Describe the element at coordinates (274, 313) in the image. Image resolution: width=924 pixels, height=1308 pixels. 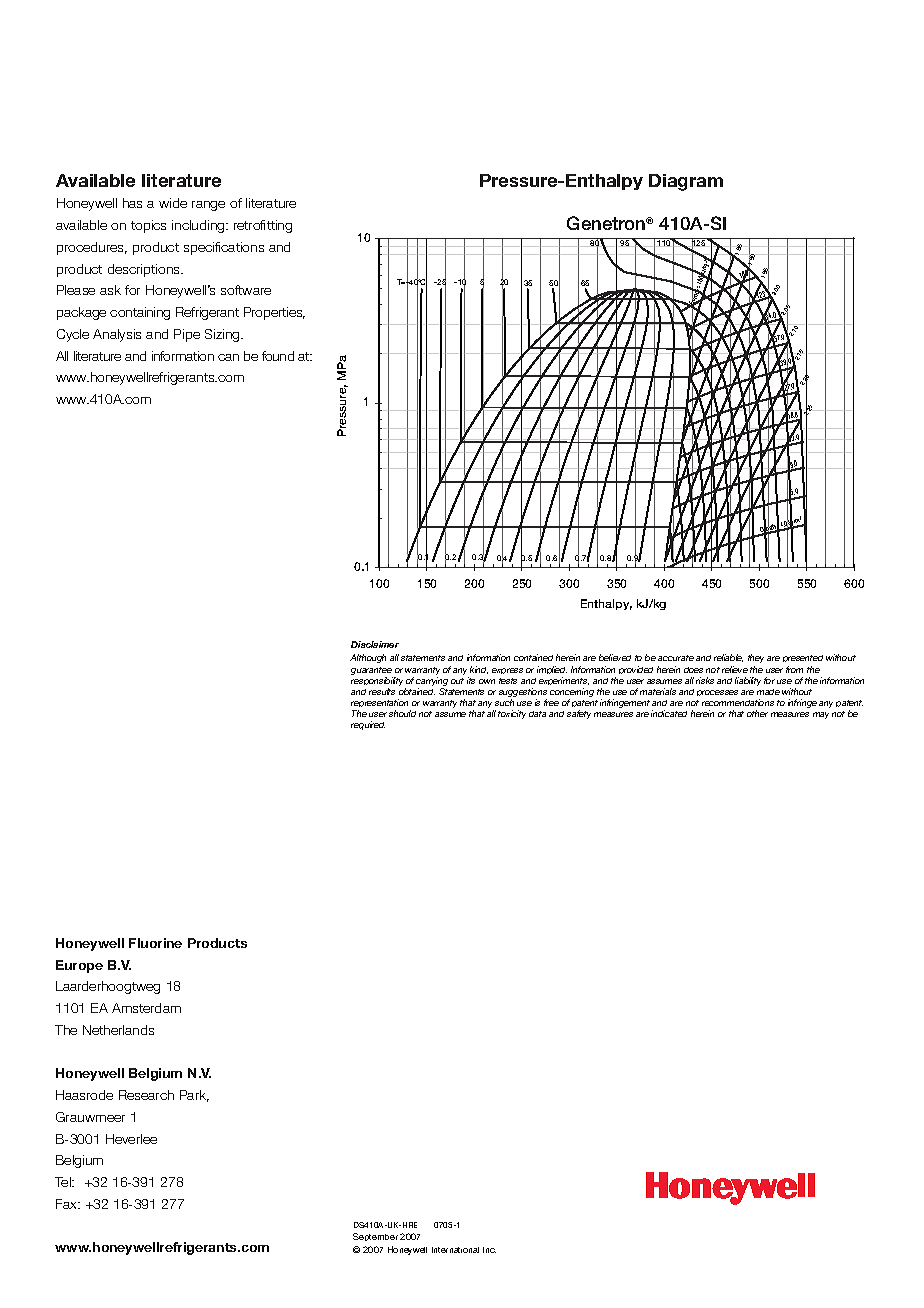
I see `Properties` at that location.
